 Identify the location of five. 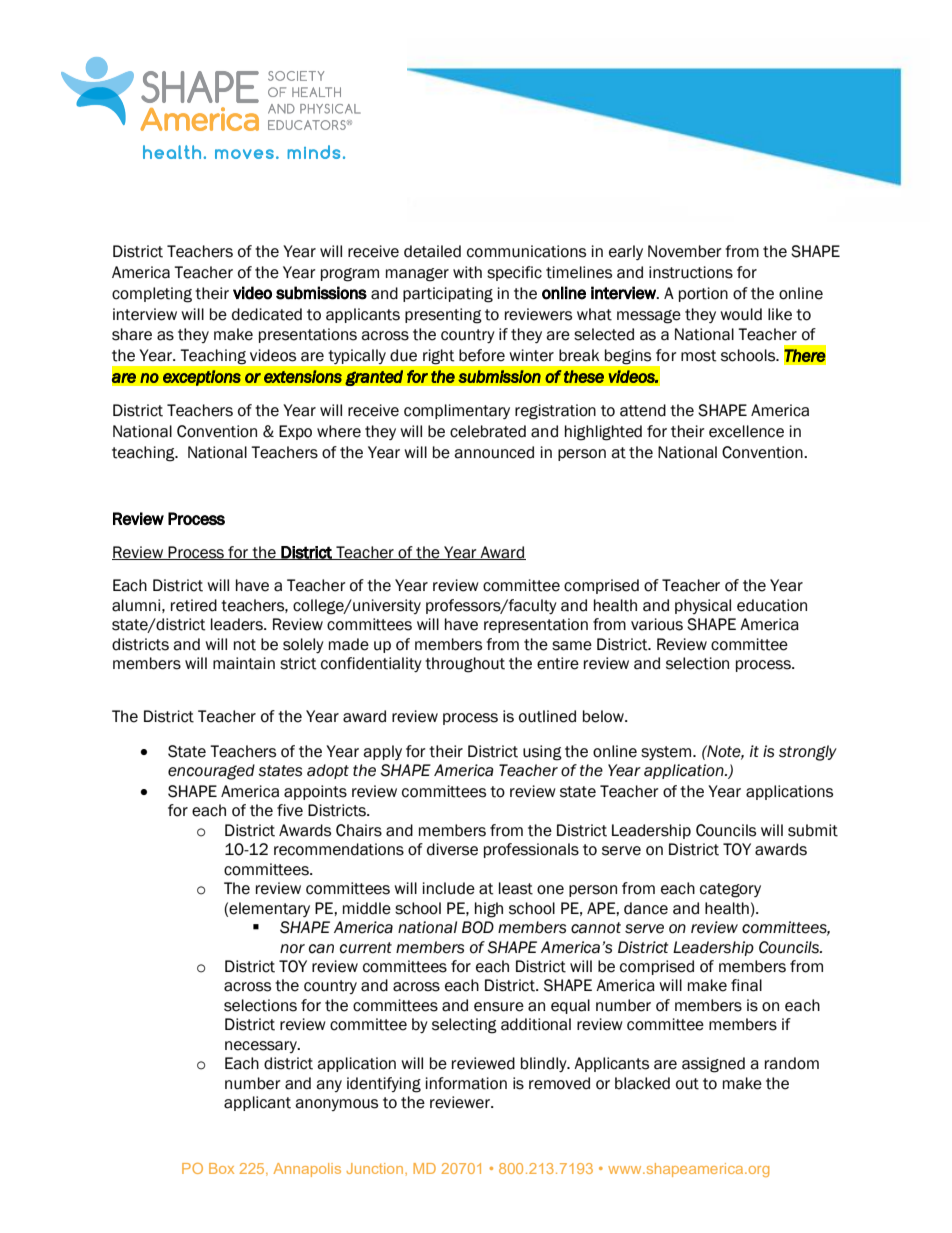
(290, 810).
